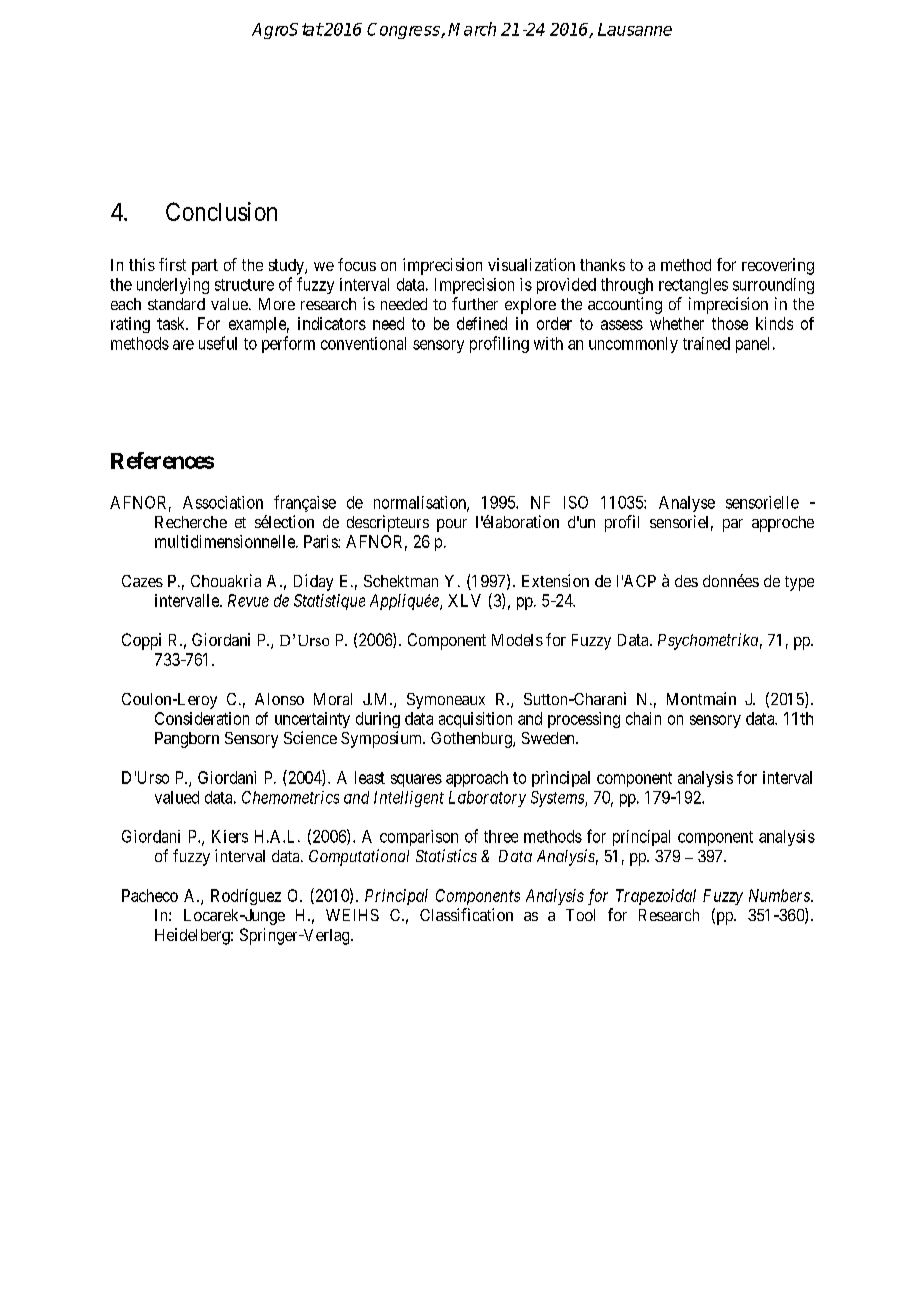 The height and width of the screenshot is (1308, 924). Describe the element at coordinates (150, 895) in the screenshot. I see `Pacheco` at that location.
